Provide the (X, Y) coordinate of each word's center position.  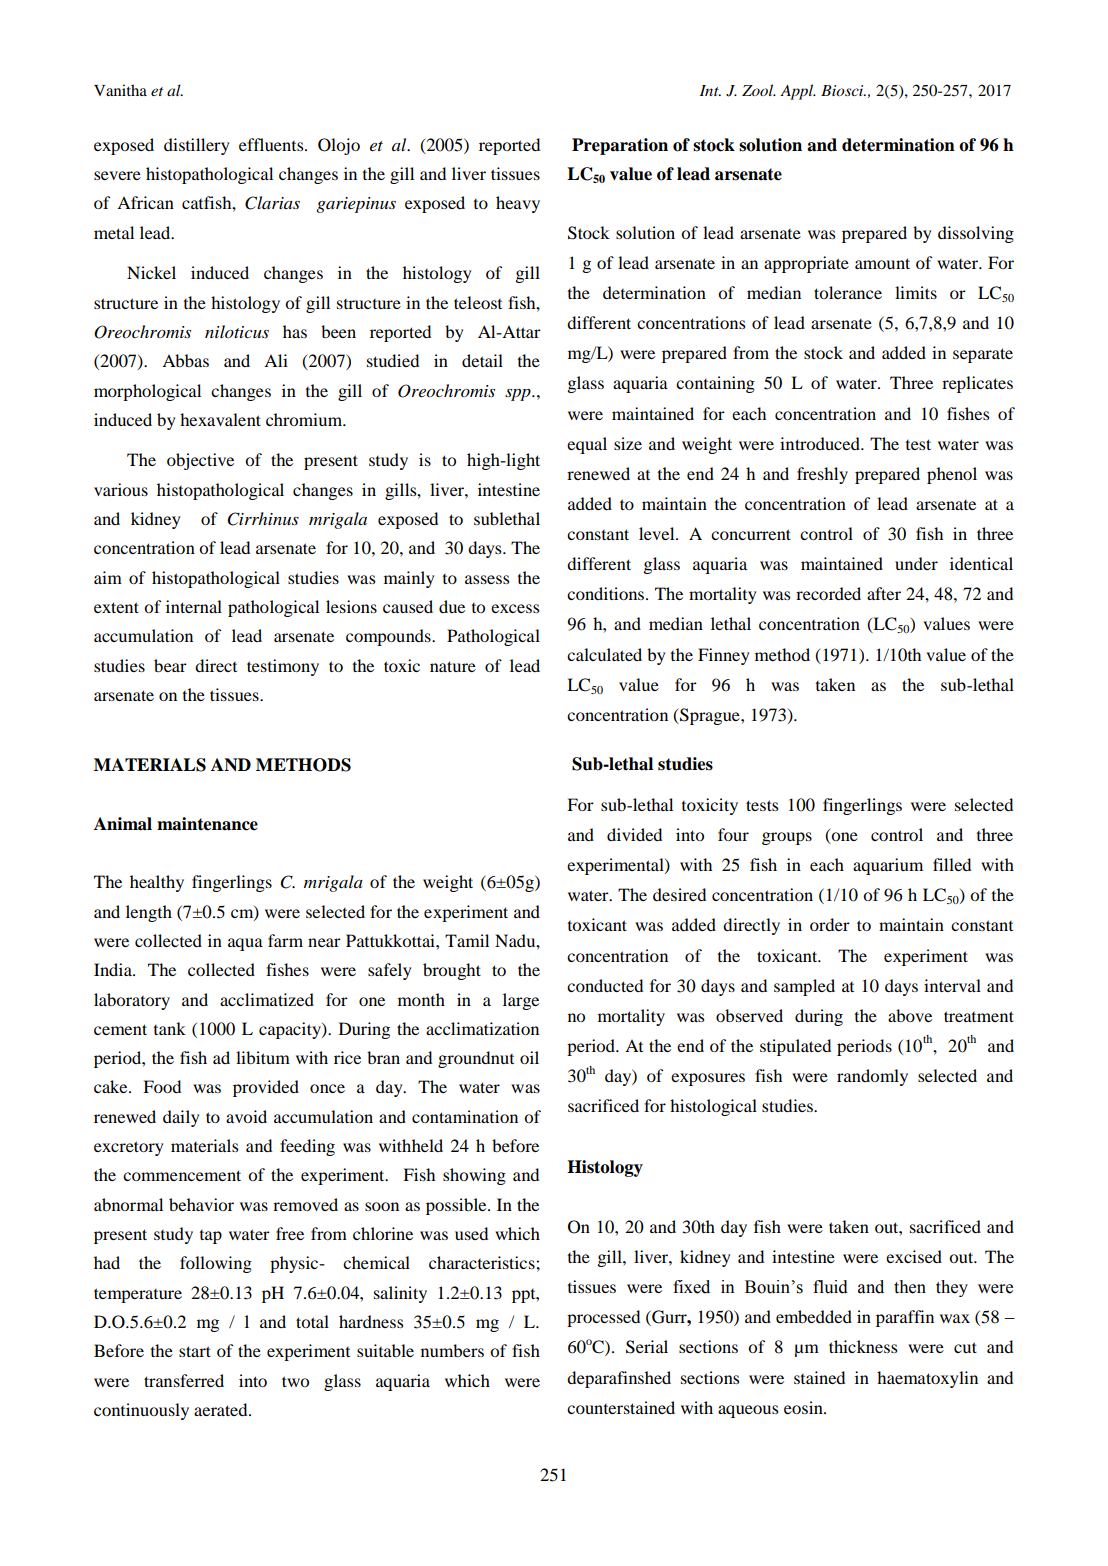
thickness (863, 1346)
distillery (196, 146)
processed (603, 1318)
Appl (798, 92)
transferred (184, 1380)
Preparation (620, 146)
